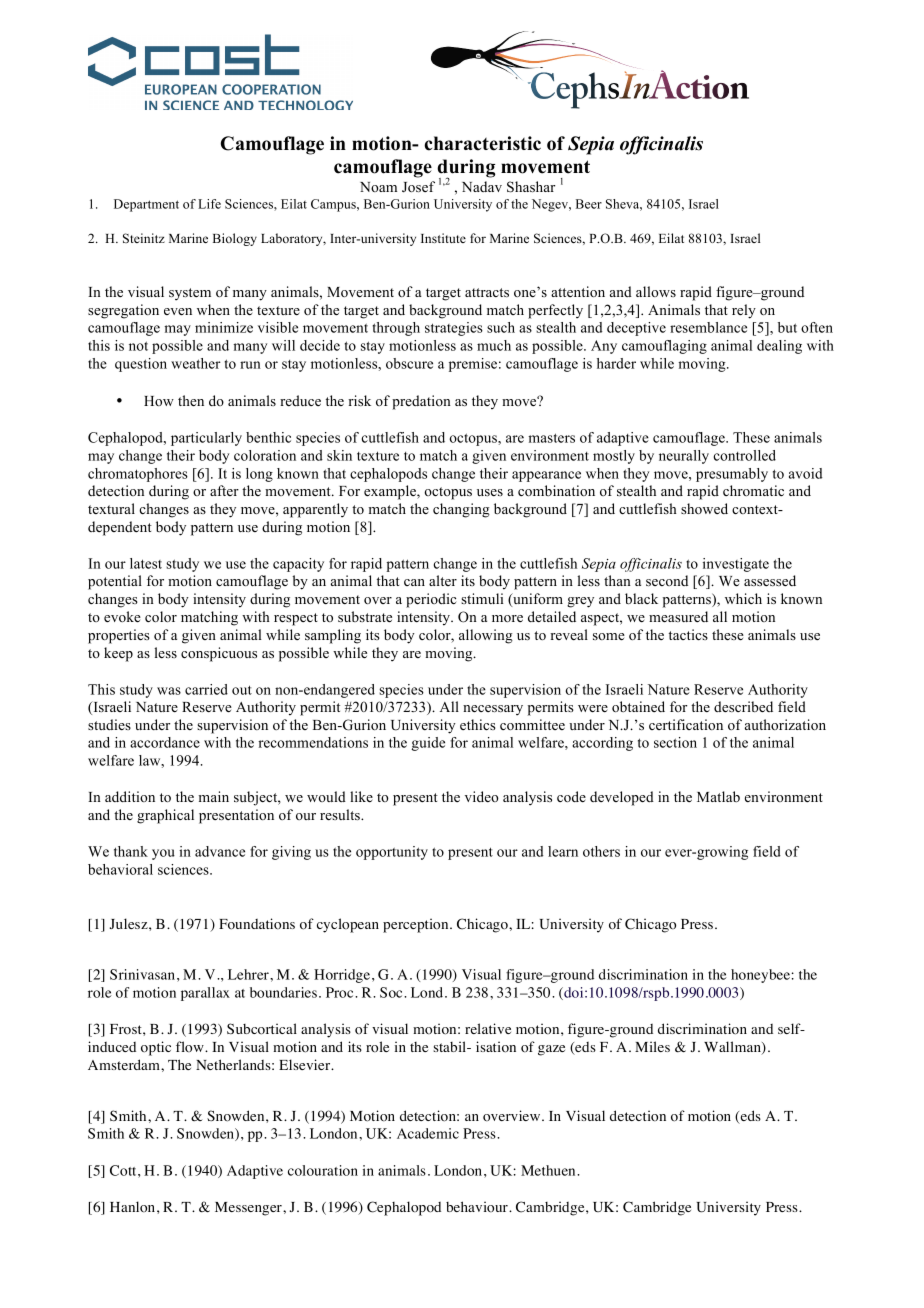  What do you see at coordinates (652, 1046) in the screenshot?
I see `Miles` at bounding box center [652, 1046].
